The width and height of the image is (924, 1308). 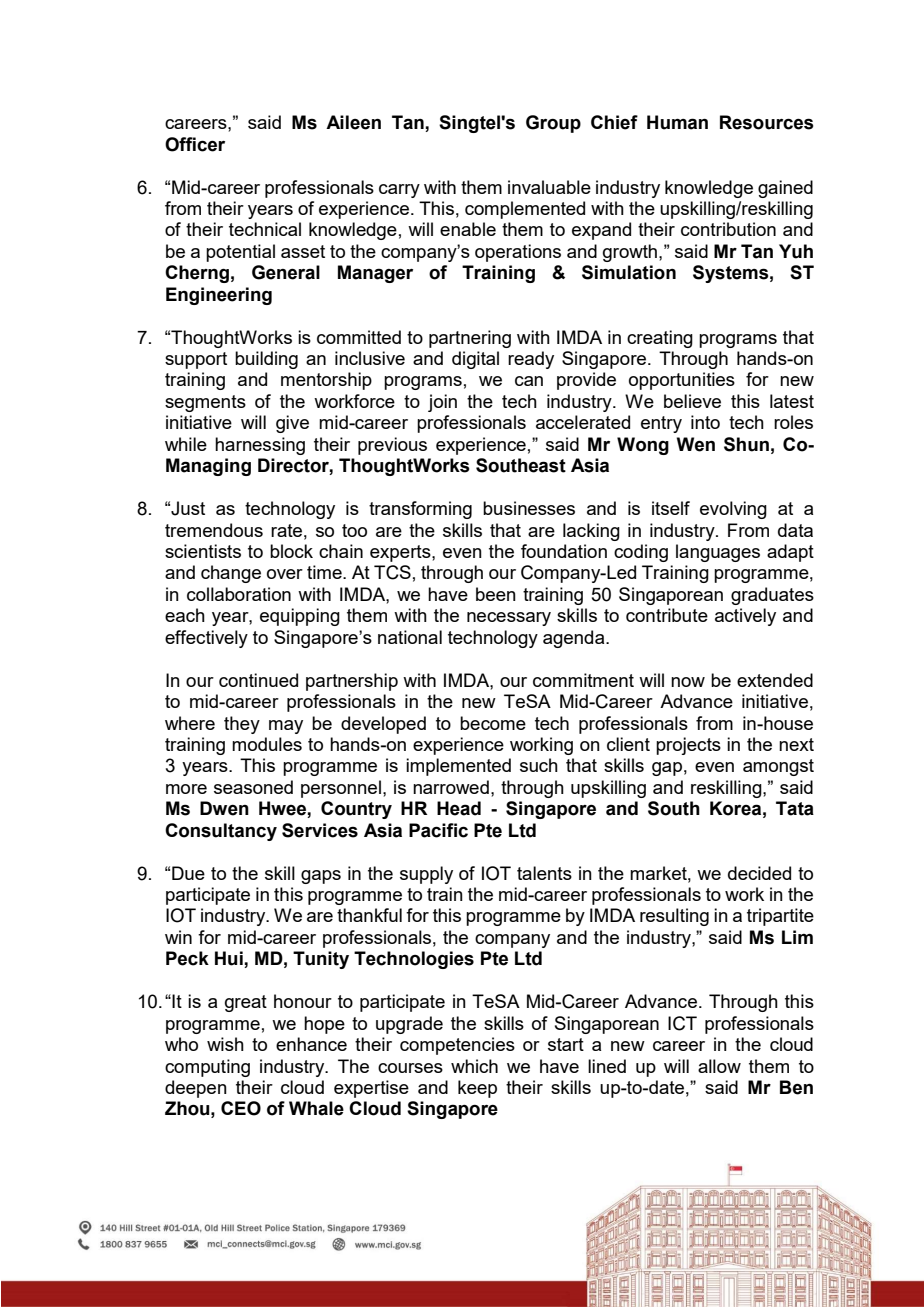 What do you see at coordinates (553, 124) in the image?
I see `Group` at bounding box center [553, 124].
